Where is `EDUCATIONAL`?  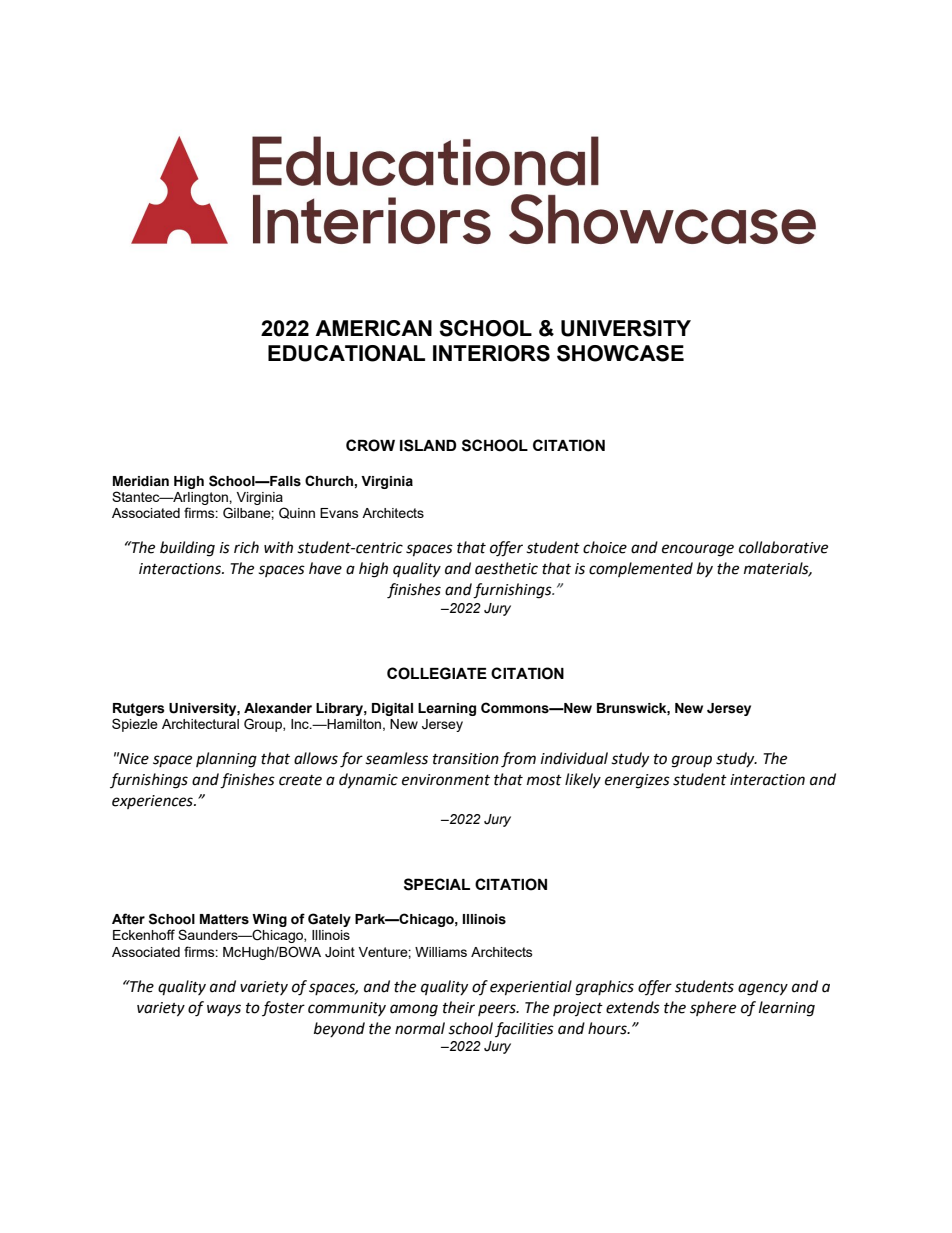 EDUCATIONAL is located at coordinates (346, 353).
